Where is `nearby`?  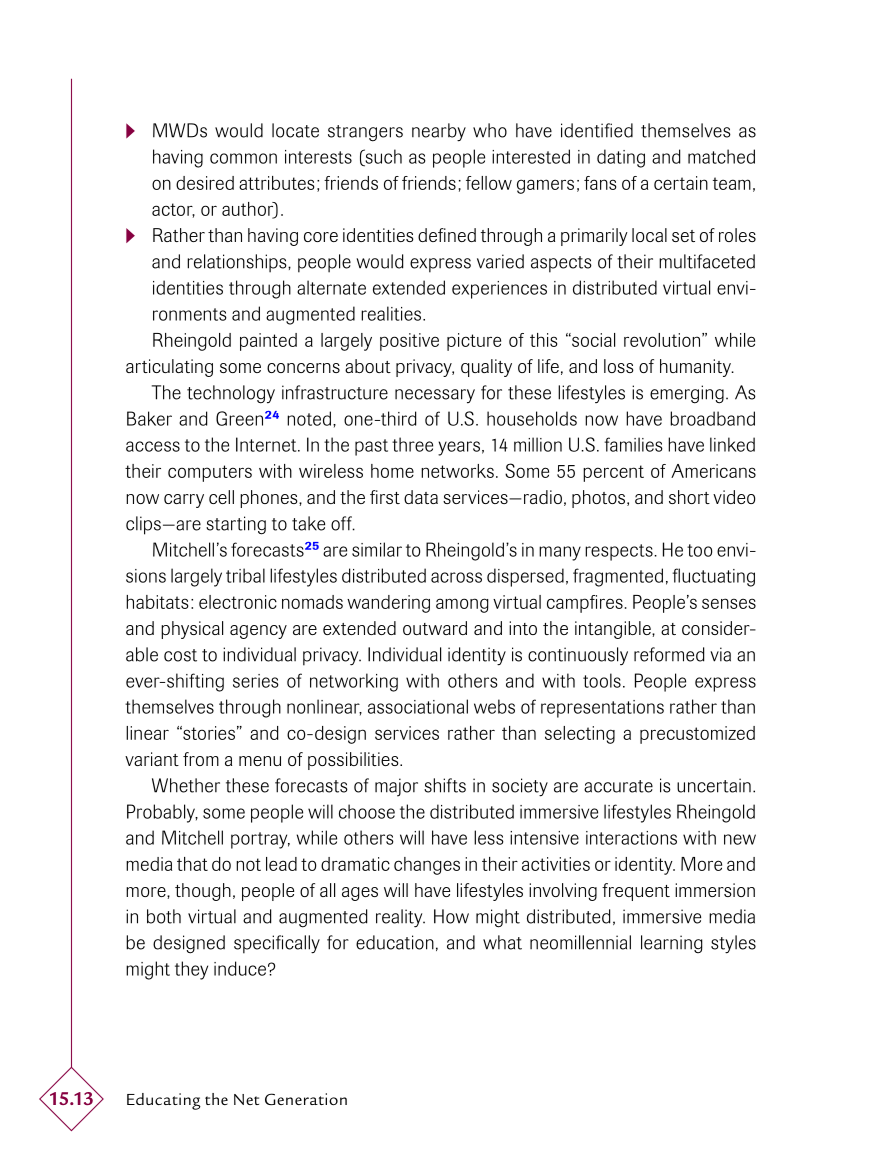
nearby is located at coordinates (439, 132).
